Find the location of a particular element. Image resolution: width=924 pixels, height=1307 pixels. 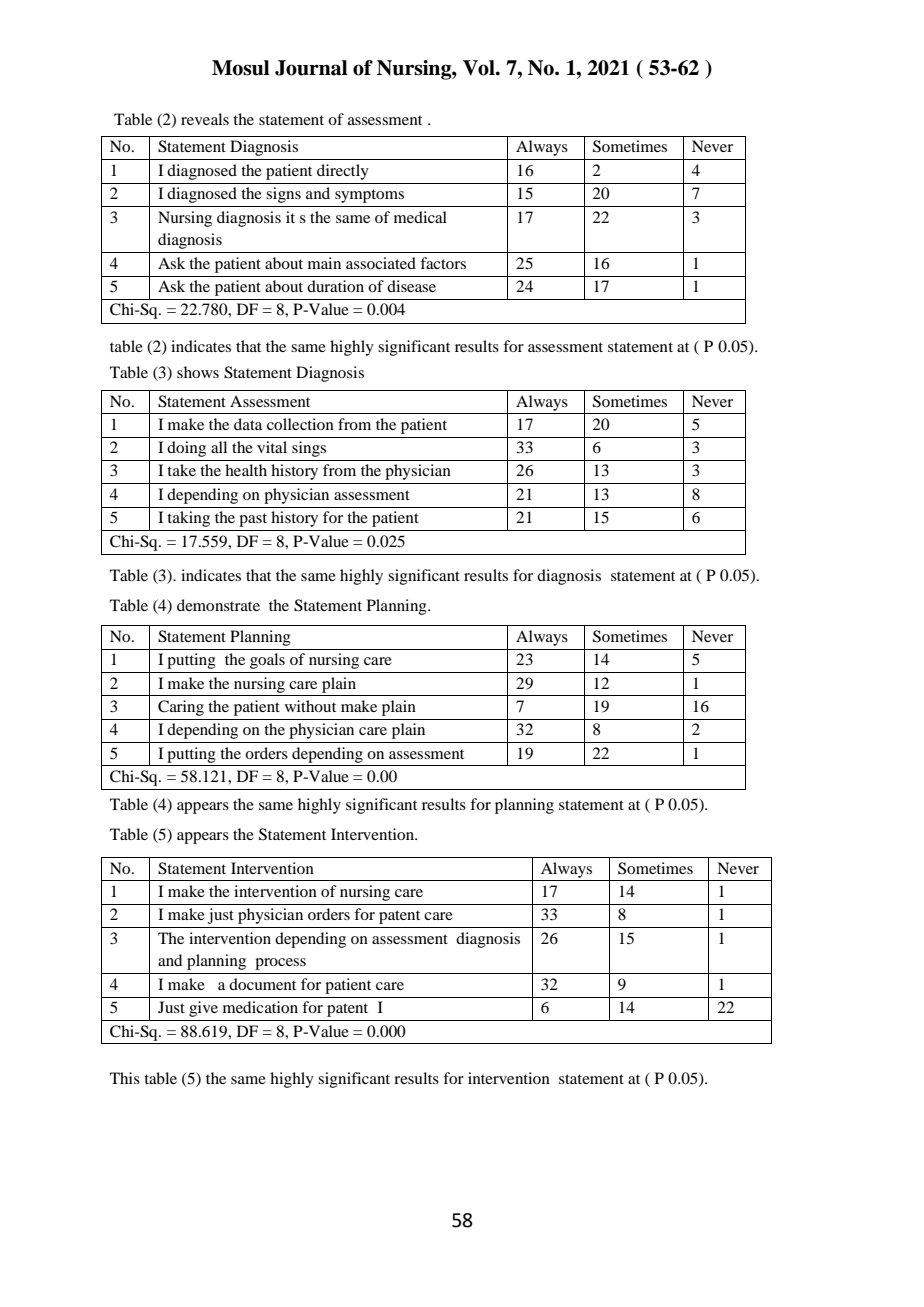

medication is located at coordinates (260, 1007).
